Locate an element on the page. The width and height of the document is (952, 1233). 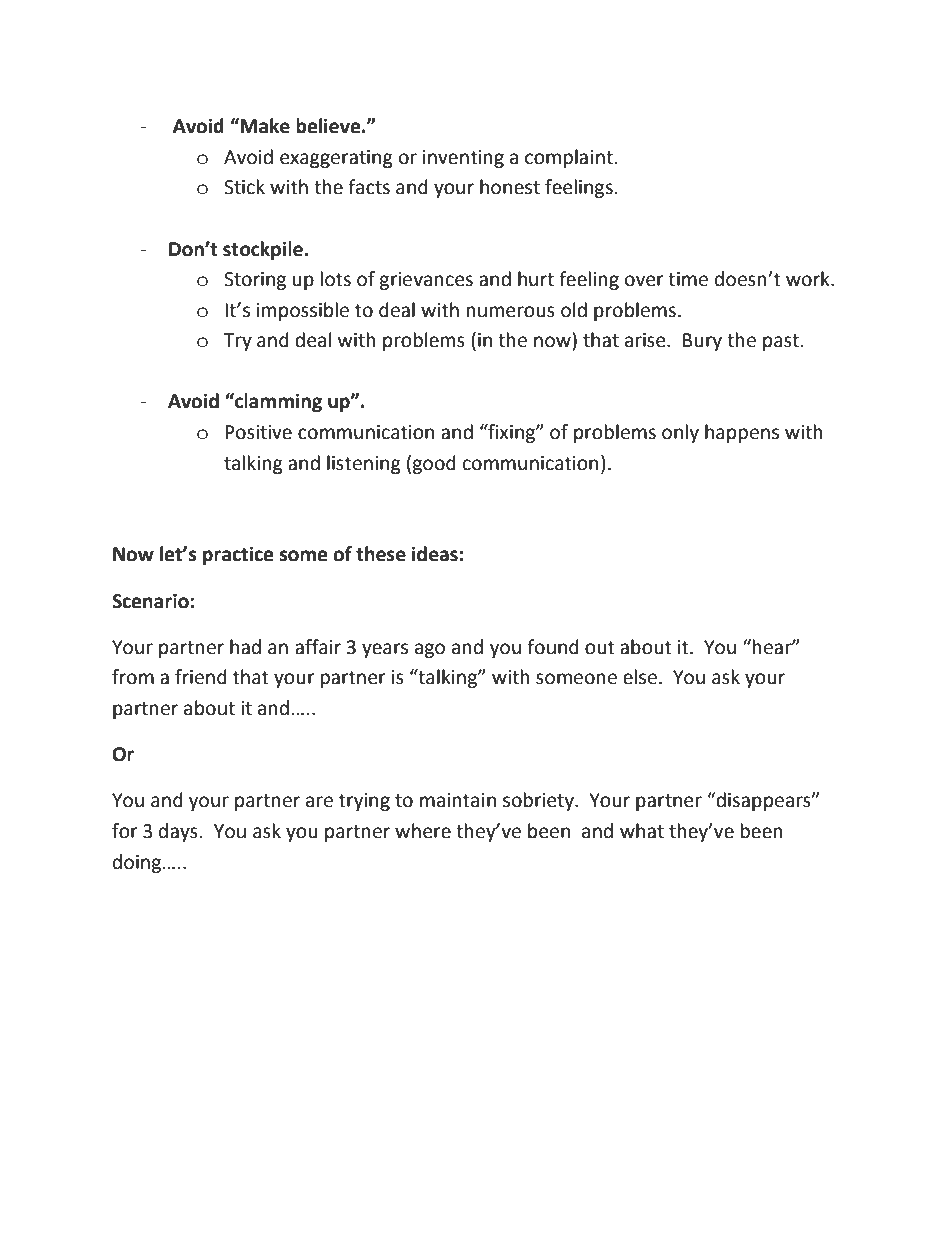
friend is located at coordinates (201, 677).
